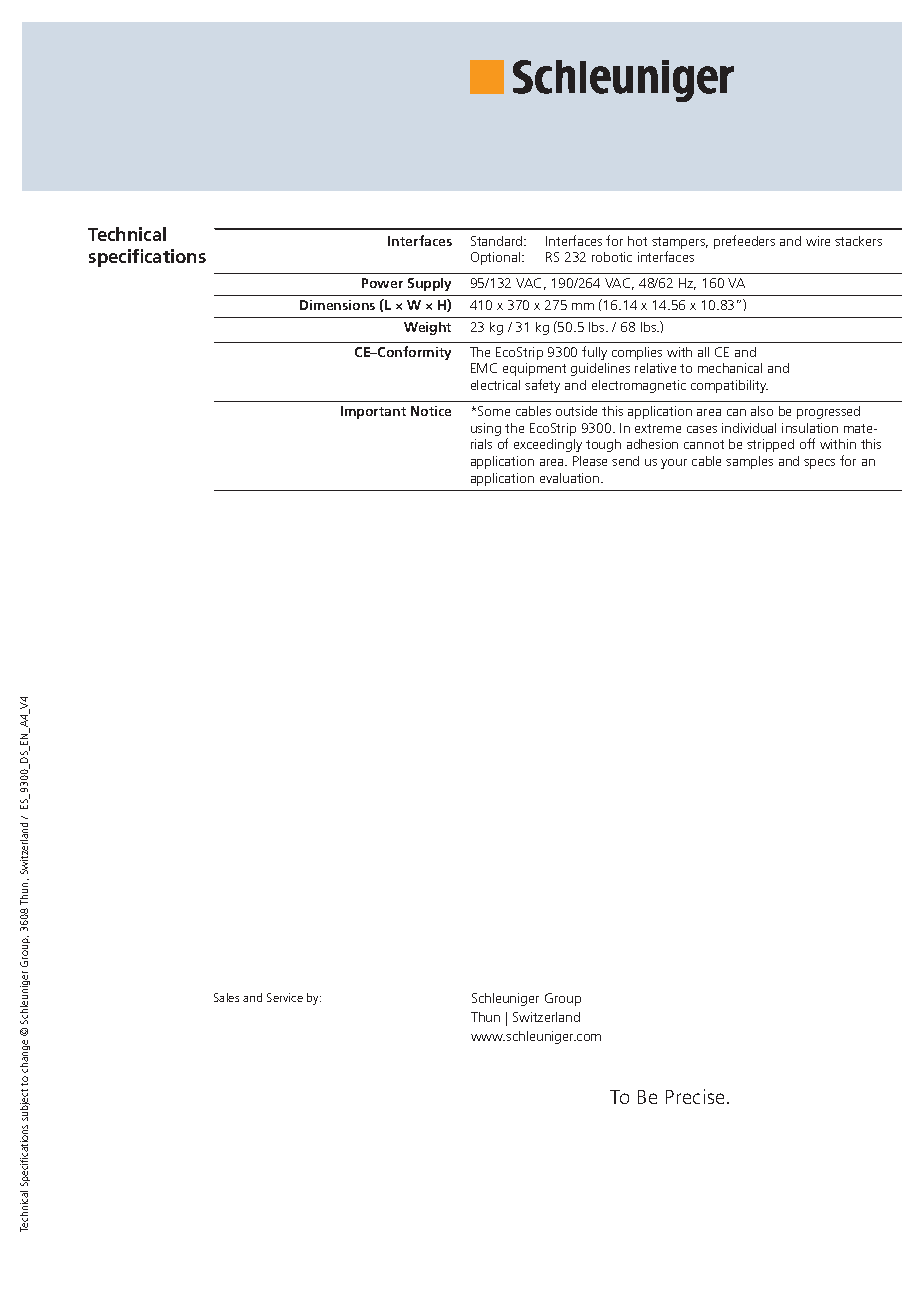 Image resolution: width=924 pixels, height=1308 pixels. What do you see at coordinates (373, 412) in the page?
I see `Important` at bounding box center [373, 412].
